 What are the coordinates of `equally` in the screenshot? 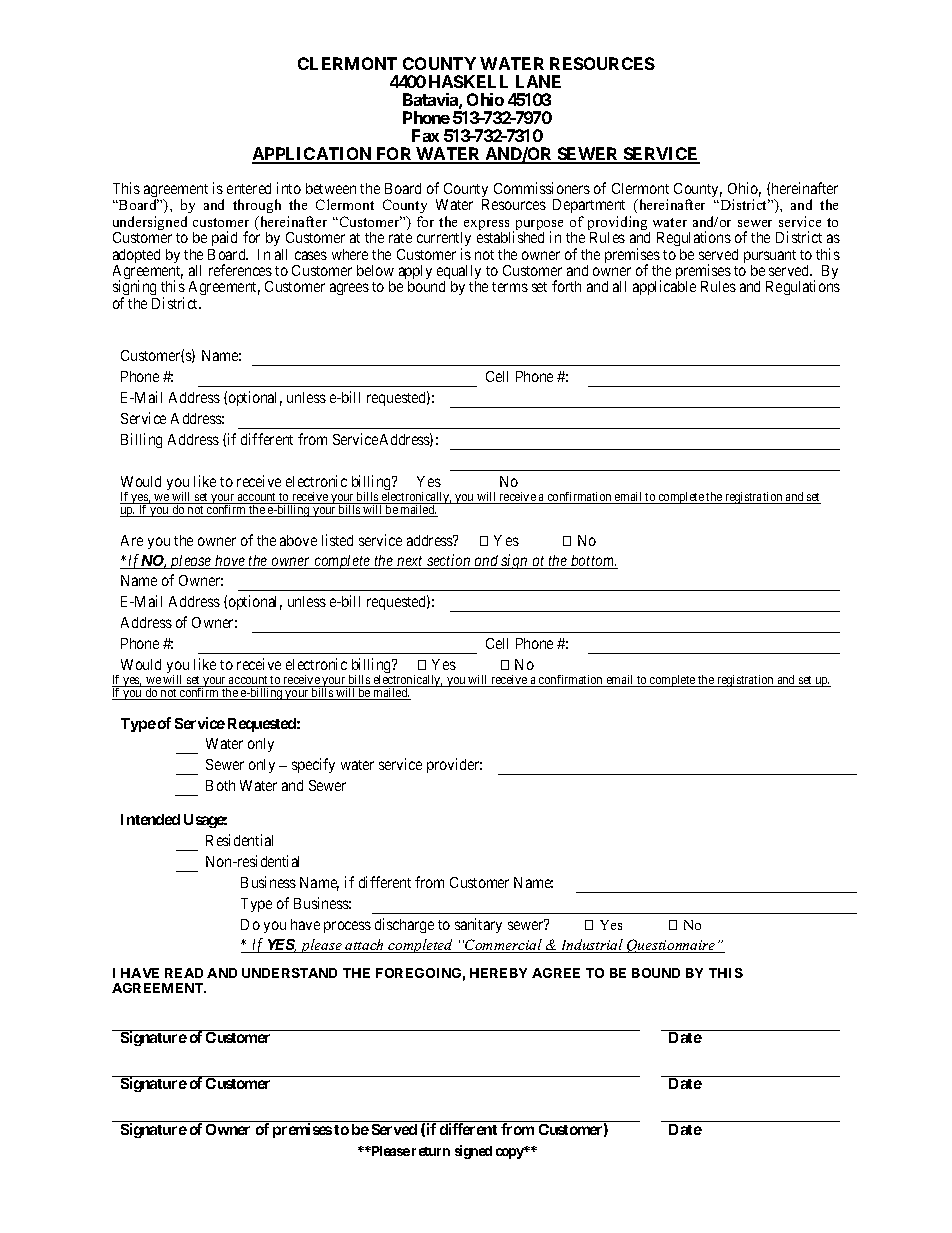 It's located at (459, 273).
